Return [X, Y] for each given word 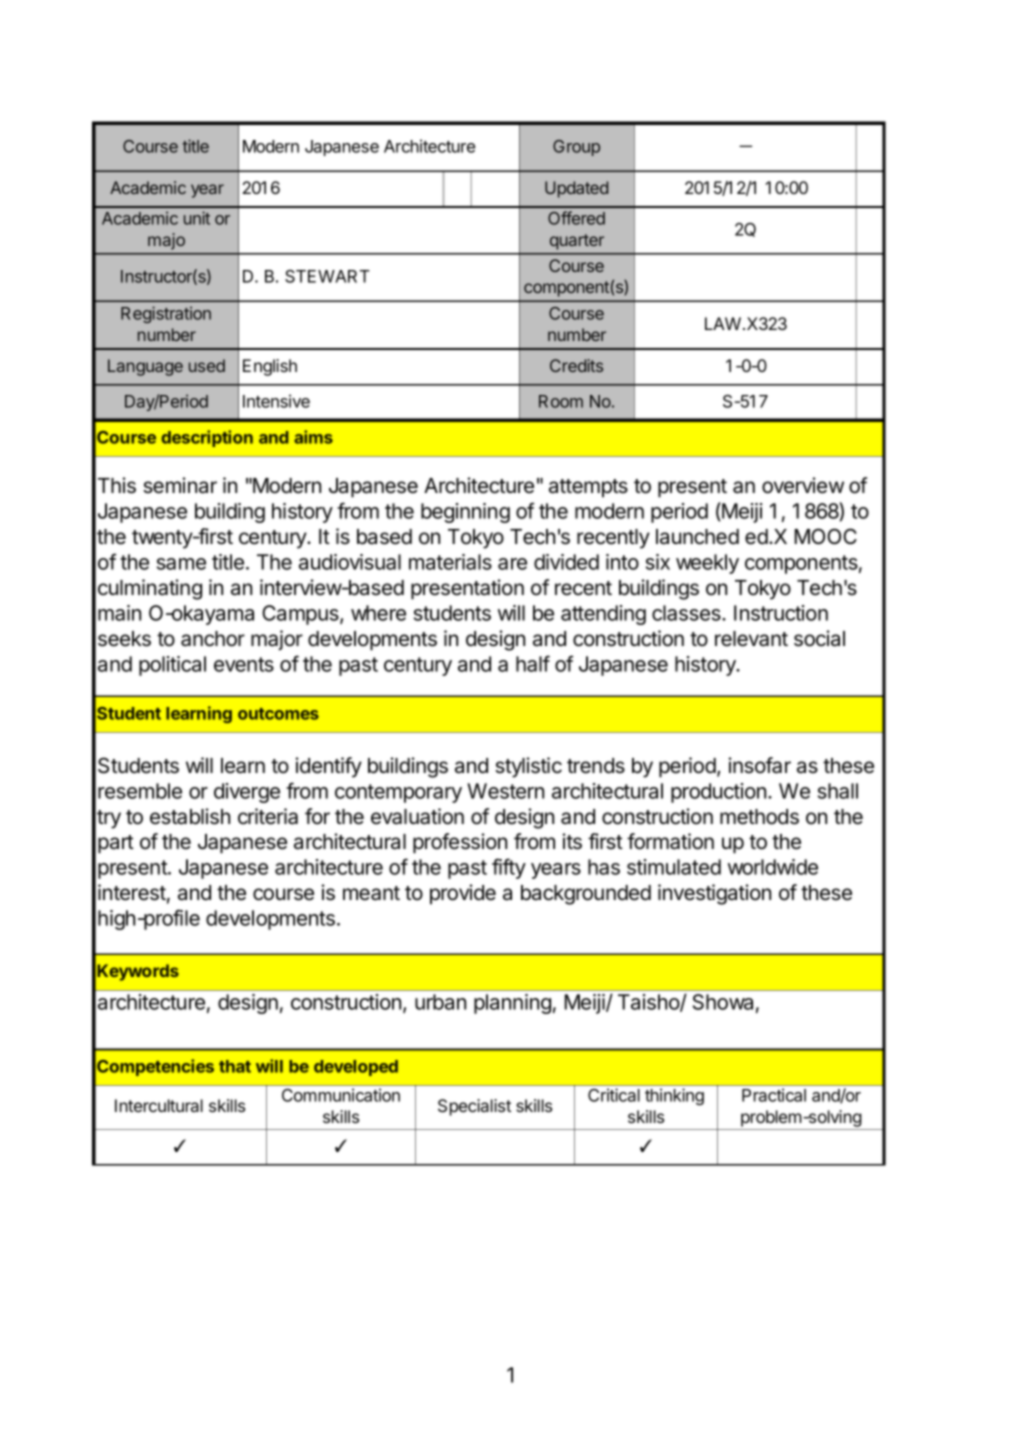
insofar [760, 765]
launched [697, 537]
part [116, 844]
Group [576, 148]
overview [803, 485]
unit [197, 218]
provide [463, 894]
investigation [714, 894]
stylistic [528, 767]
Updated [576, 189]
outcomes [278, 714]
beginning [465, 513]
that [235, 1066]
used [207, 365]
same [181, 564]
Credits [576, 365]
